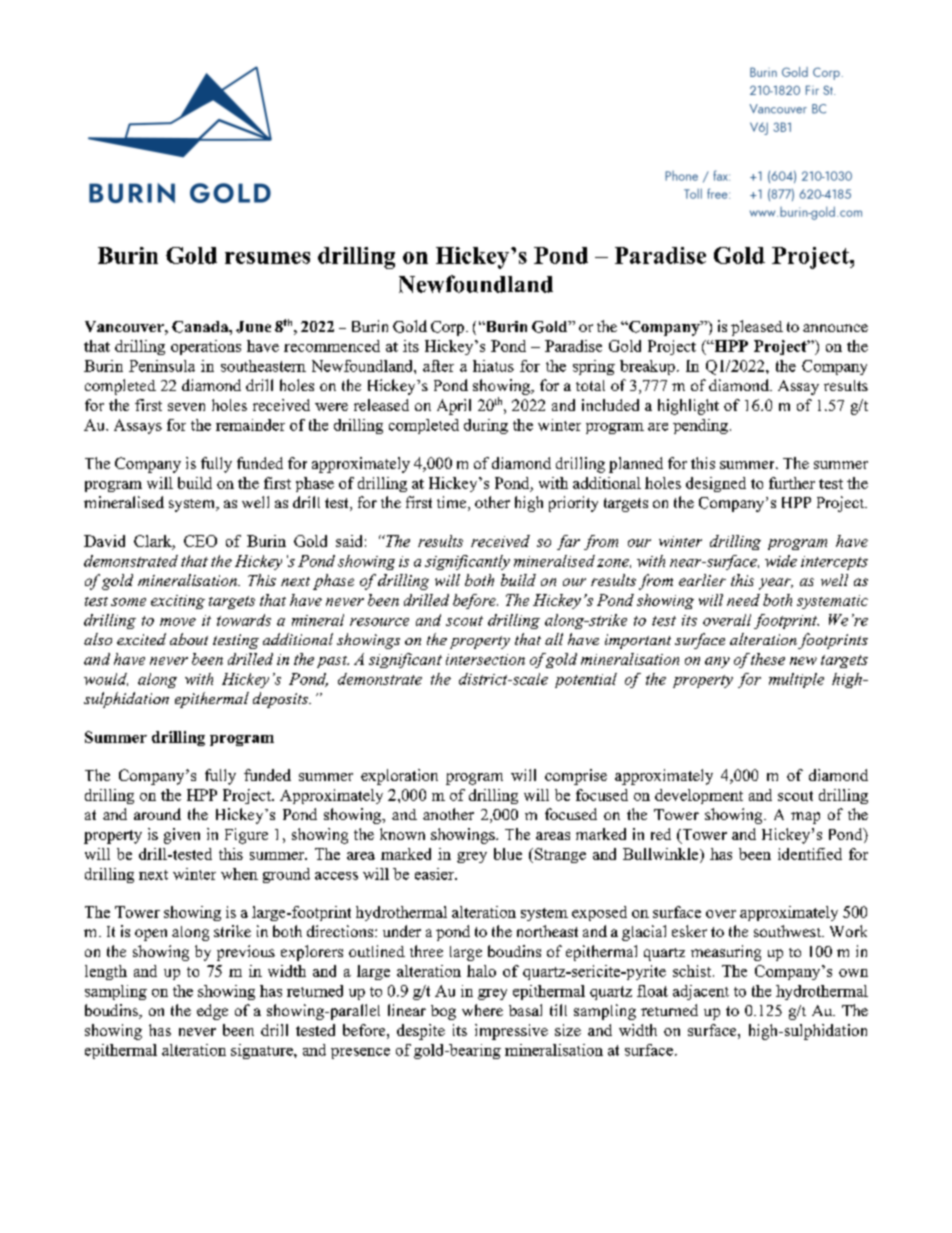  Describe the element at coordinates (792, 483) in the document. I see `further` at that location.
